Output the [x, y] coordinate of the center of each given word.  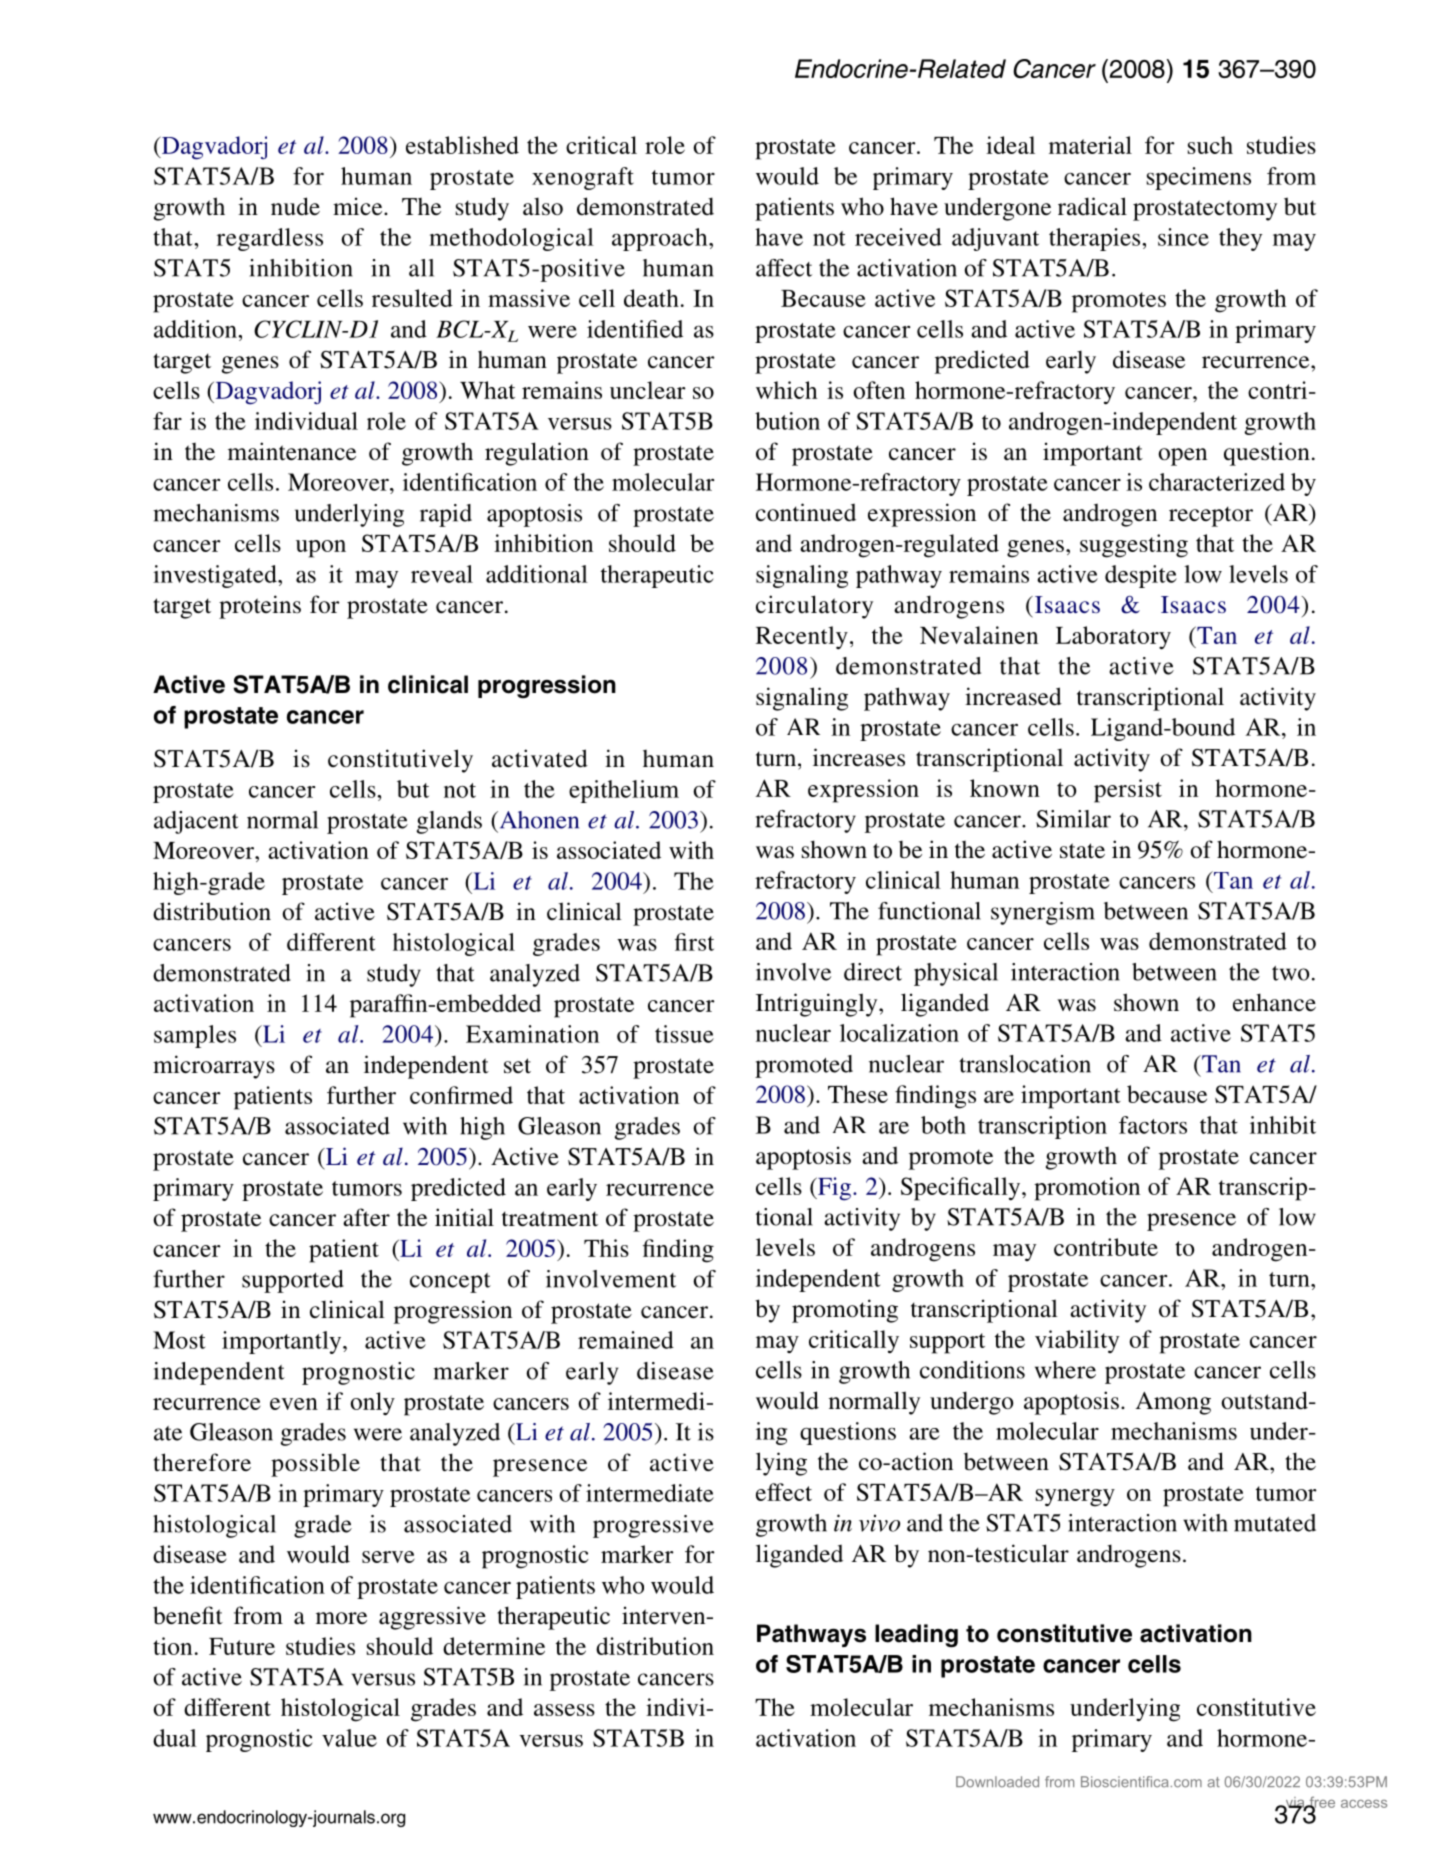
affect [784, 268]
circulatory [814, 607]
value [349, 1738]
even [294, 1404]
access [1364, 1804]
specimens [1199, 178]
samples [195, 1036]
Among [1173, 1403]
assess [564, 1710]
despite [1141, 576]
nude [295, 206]
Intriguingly [818, 1005]
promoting [845, 1311]
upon [321, 549]
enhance [1274, 1002]
